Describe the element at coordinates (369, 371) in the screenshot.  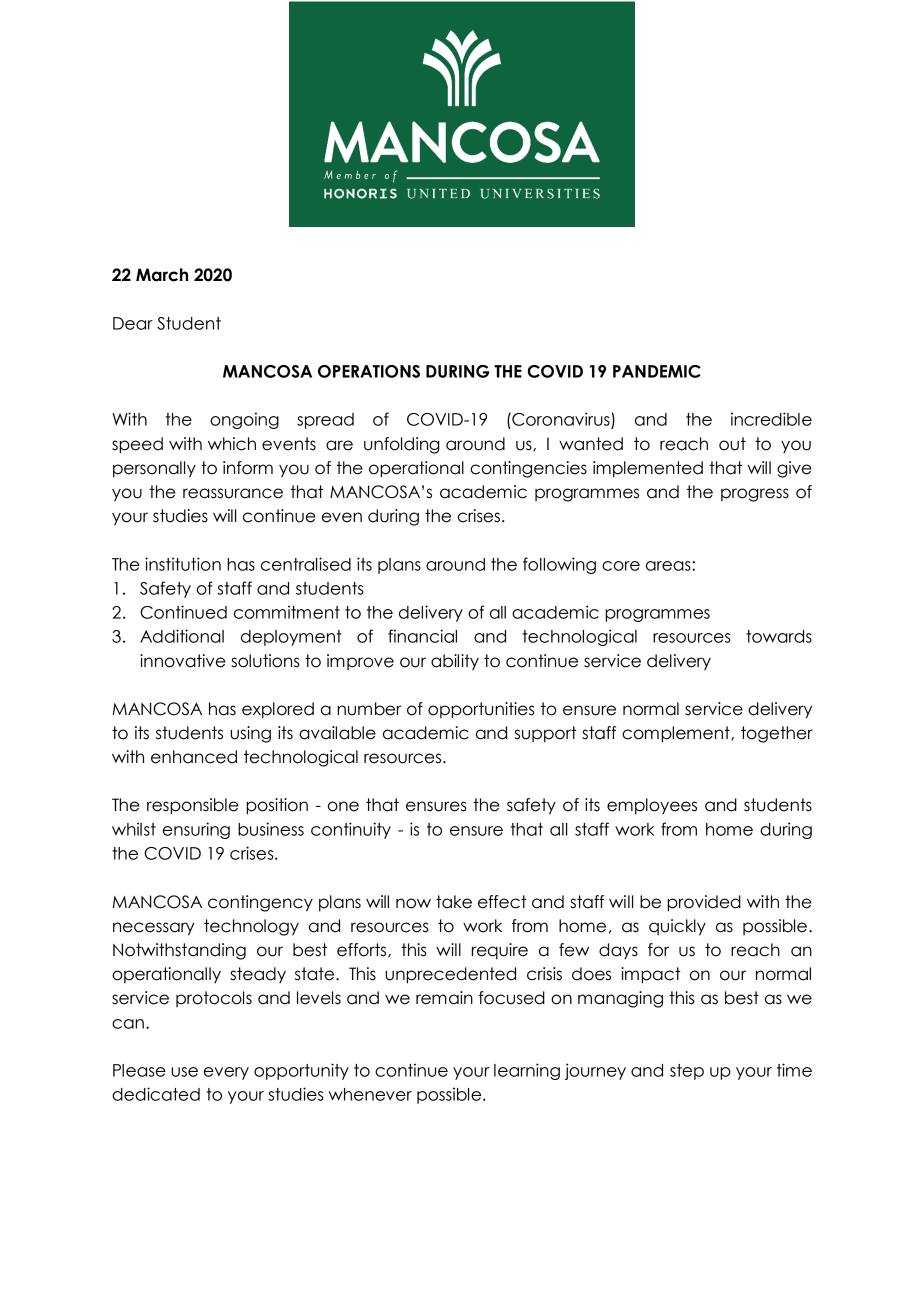
I see `OPERATIONS` at that location.
